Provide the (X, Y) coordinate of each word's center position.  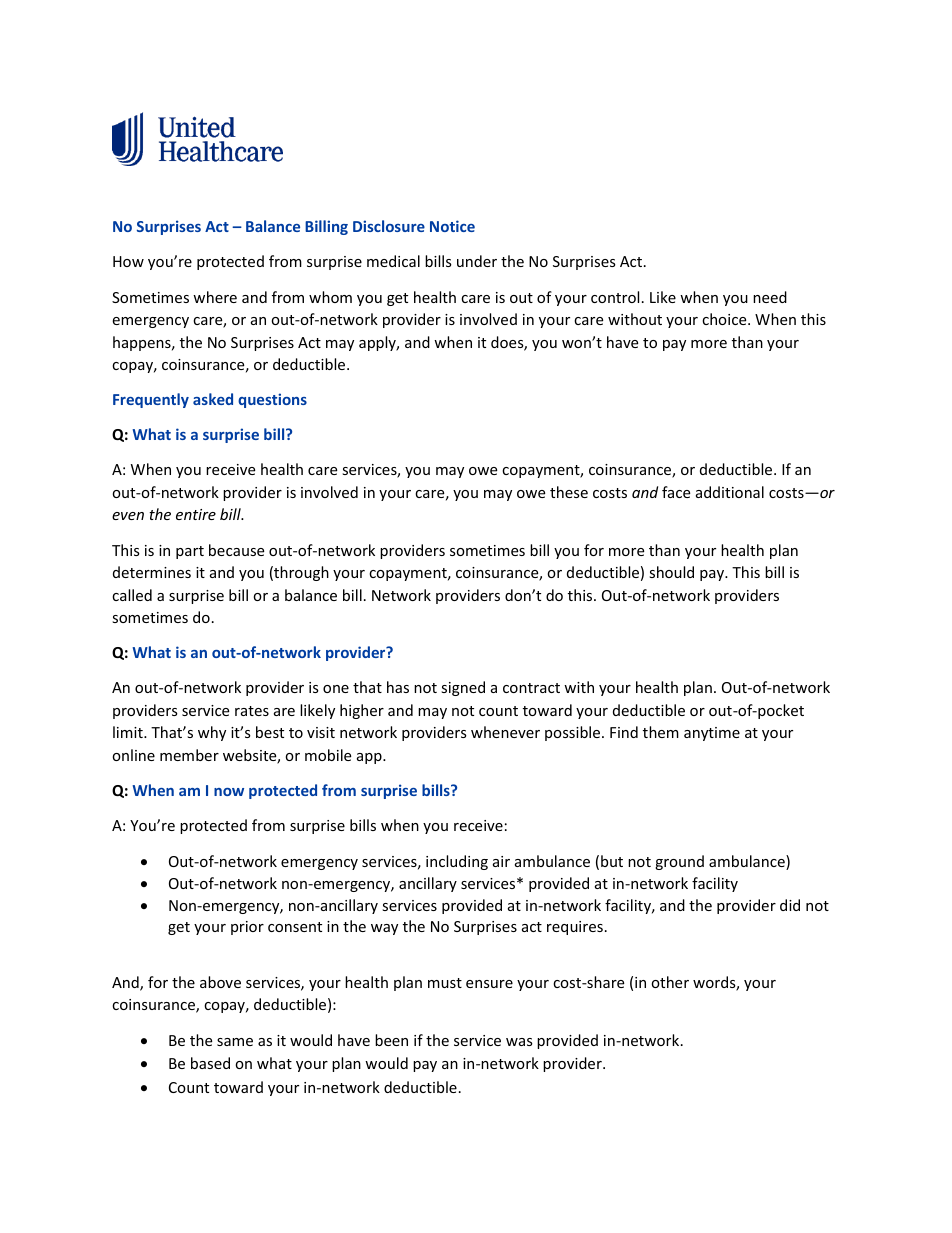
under (477, 261)
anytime (712, 734)
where (215, 297)
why (212, 733)
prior (247, 928)
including (457, 862)
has (398, 687)
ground (679, 862)
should (671, 572)
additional (730, 492)
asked (213, 399)
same (235, 1042)
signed (463, 688)
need (770, 297)
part (190, 552)
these (569, 492)
